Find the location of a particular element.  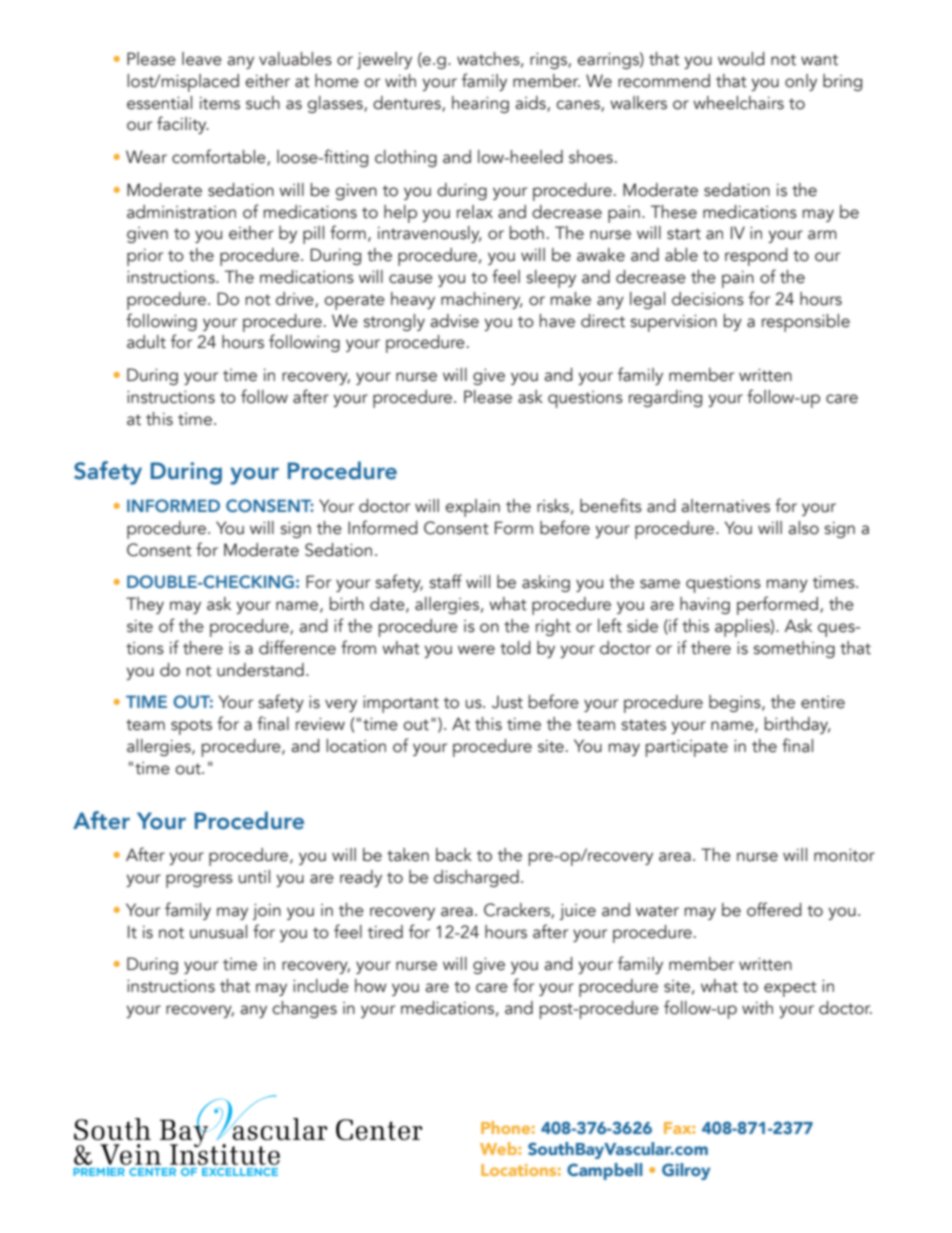

begins is located at coordinates (736, 703).
